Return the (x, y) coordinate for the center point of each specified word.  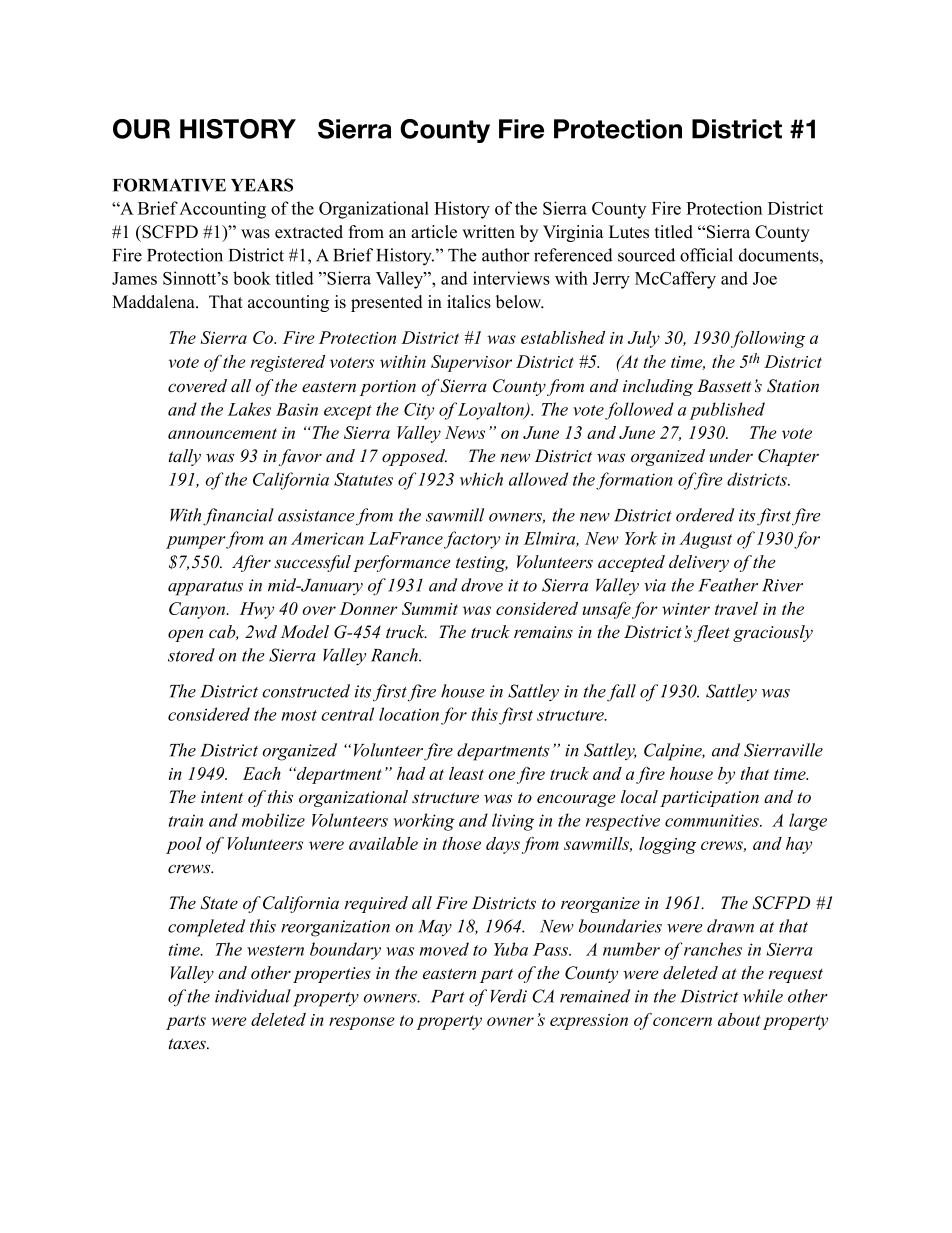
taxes (188, 1044)
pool (184, 845)
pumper (196, 542)
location (409, 714)
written (488, 232)
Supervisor (471, 363)
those (462, 843)
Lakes (249, 409)
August (705, 540)
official (706, 255)
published (727, 411)
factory (472, 540)
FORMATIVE (169, 185)
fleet (712, 633)
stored (191, 655)
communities (713, 820)
